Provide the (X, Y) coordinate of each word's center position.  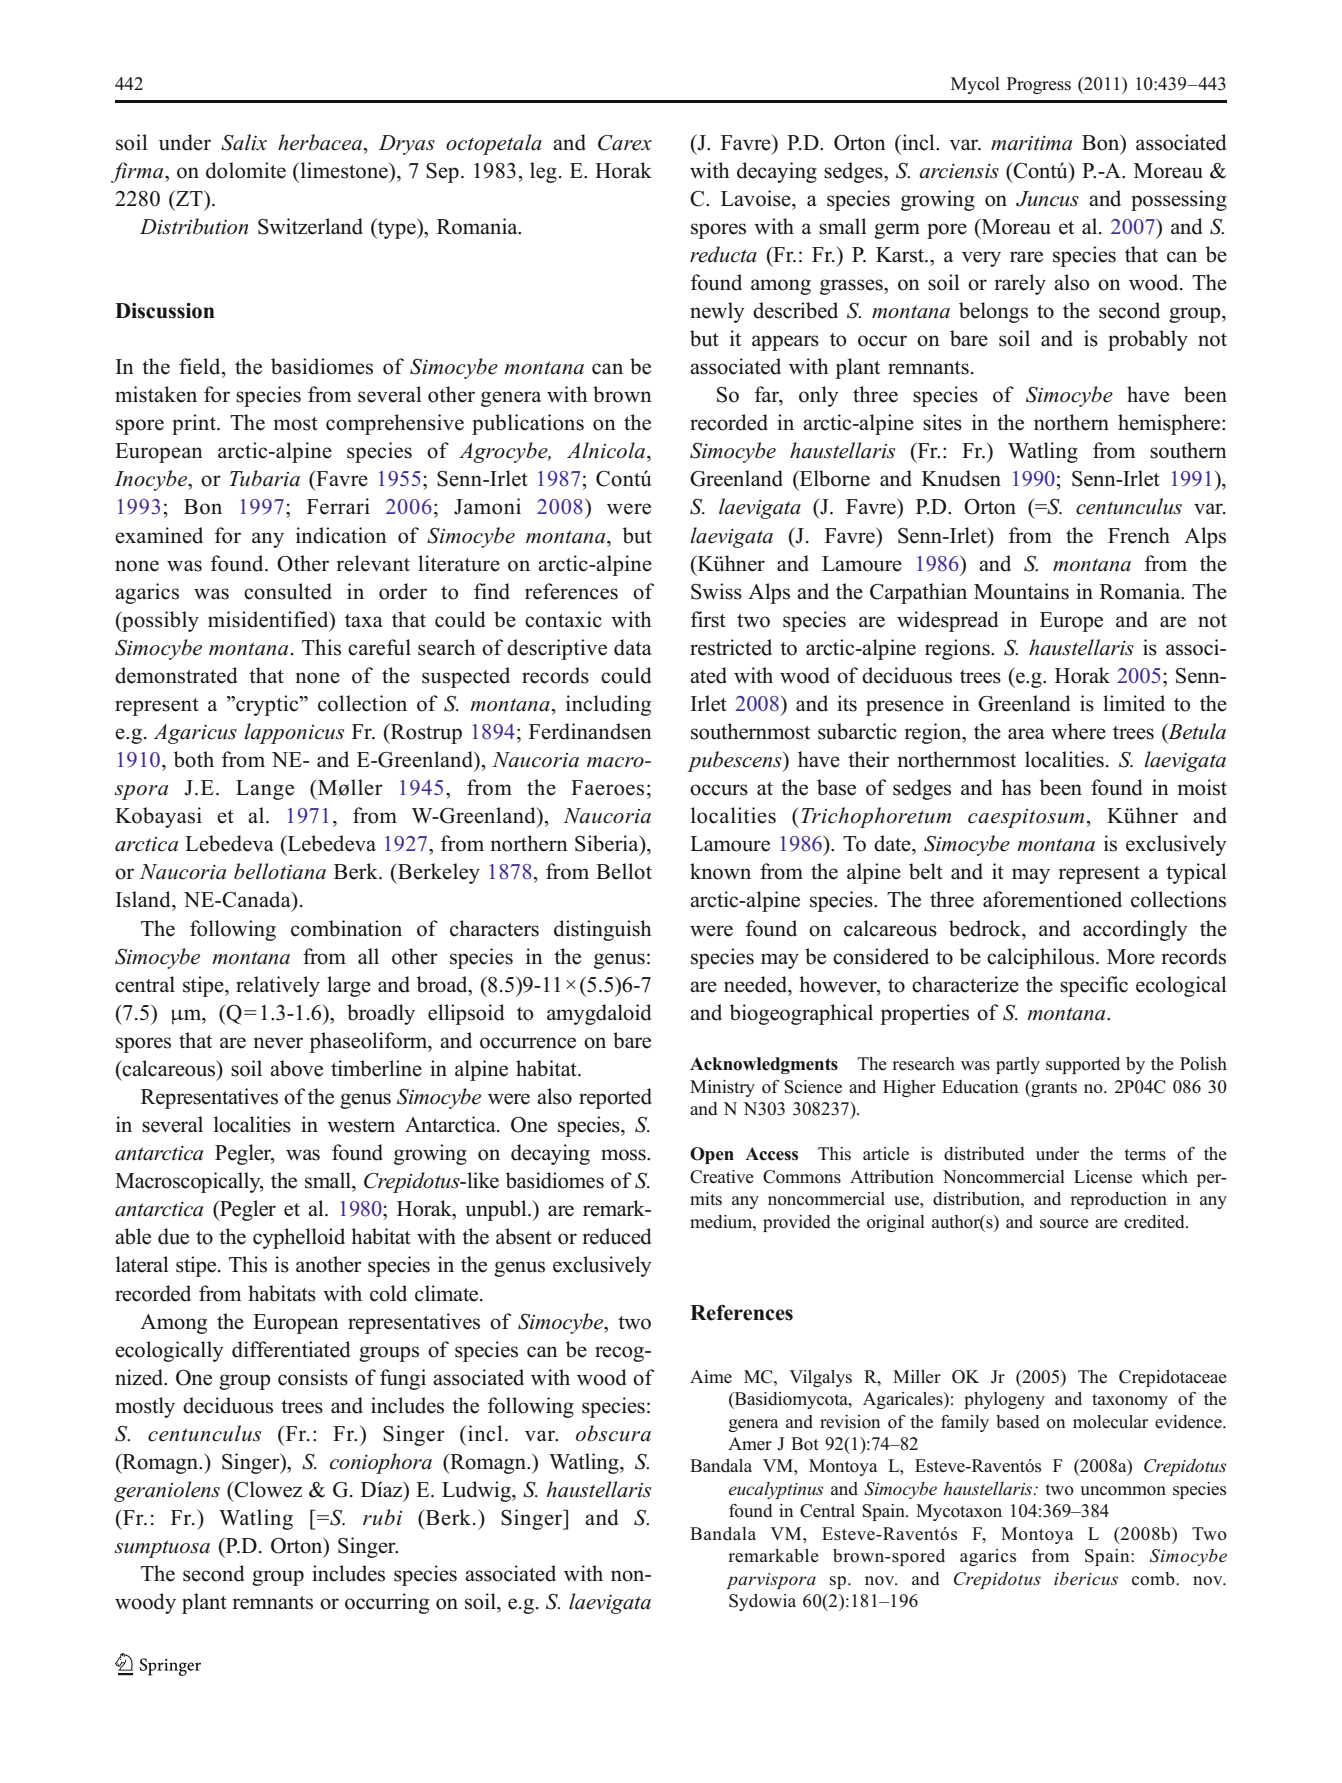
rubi (382, 1517)
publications (528, 424)
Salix (244, 142)
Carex (625, 143)
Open (712, 1155)
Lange (265, 790)
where (1078, 731)
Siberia (608, 843)
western (361, 1126)
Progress (1039, 85)
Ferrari (338, 506)
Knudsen (961, 478)
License (1103, 1177)
